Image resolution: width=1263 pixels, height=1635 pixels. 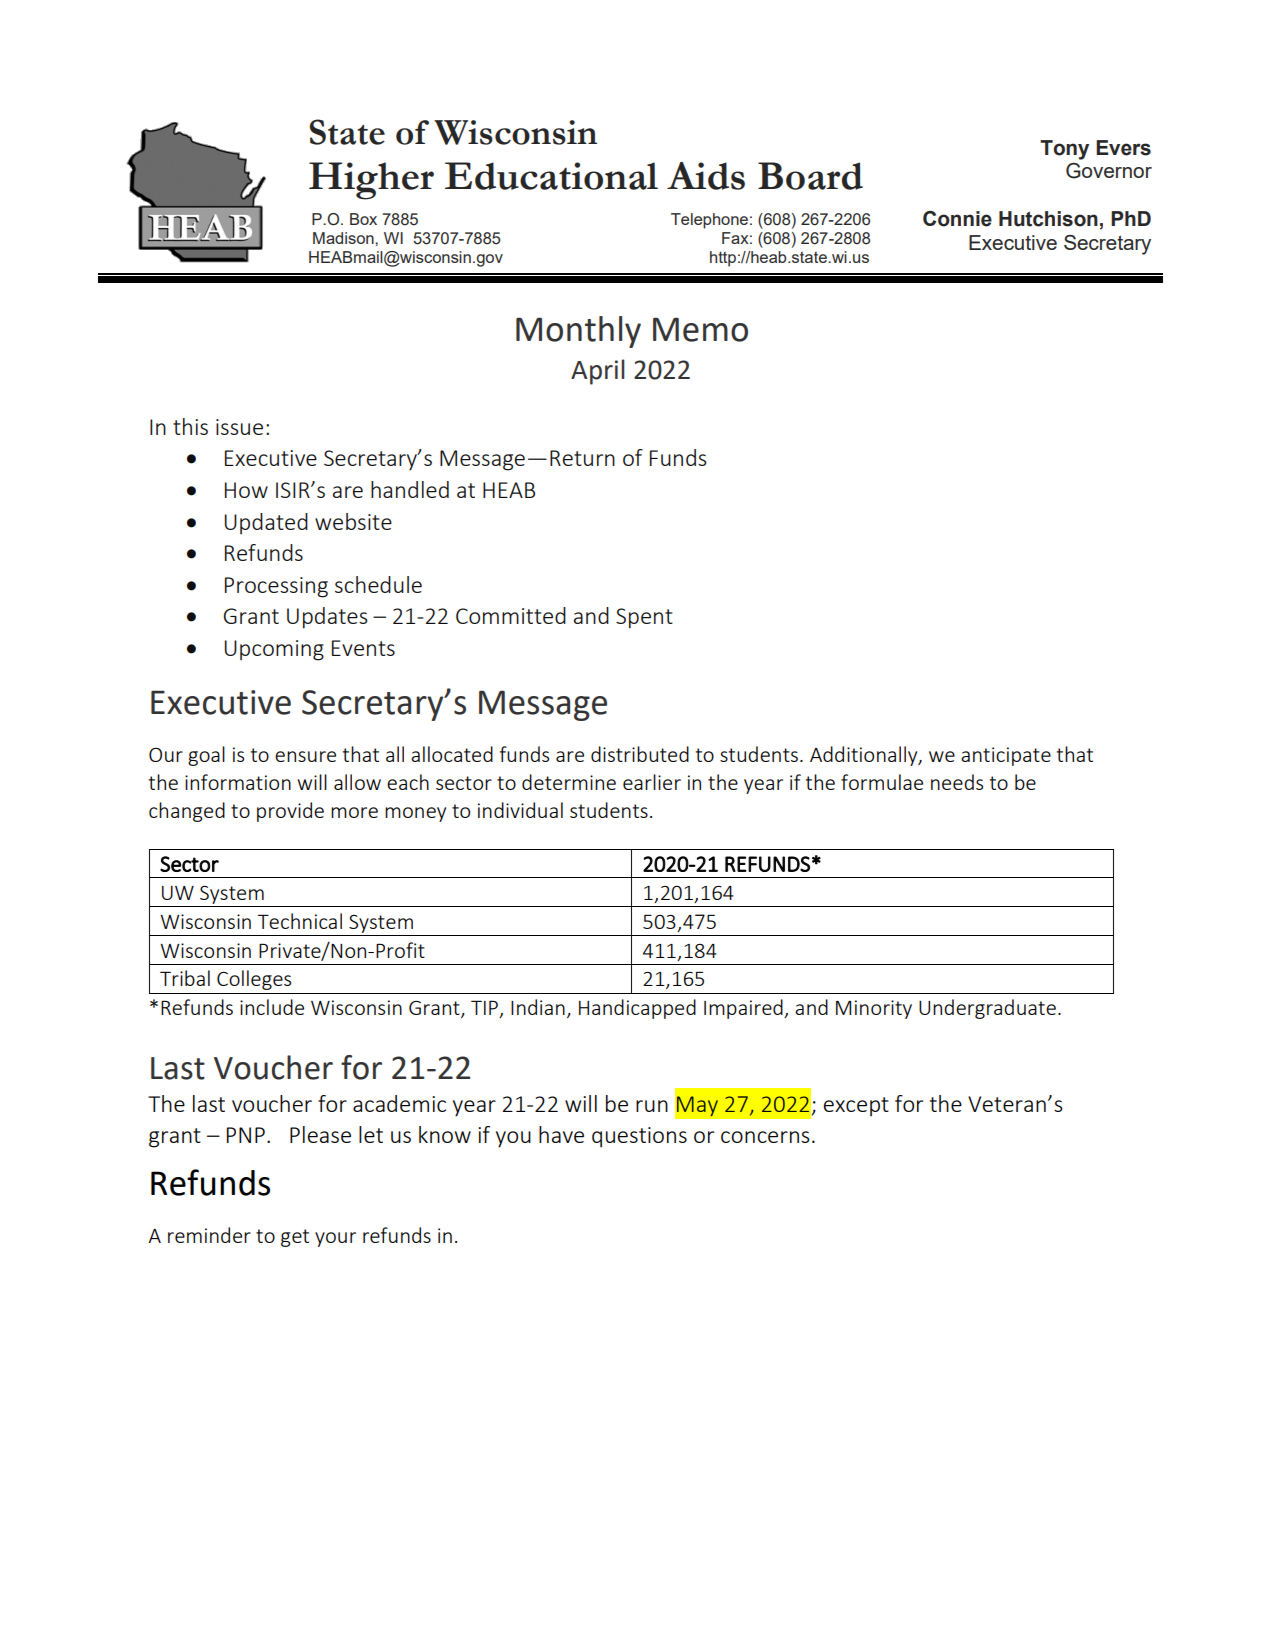 I want to click on get, so click(x=295, y=1238).
